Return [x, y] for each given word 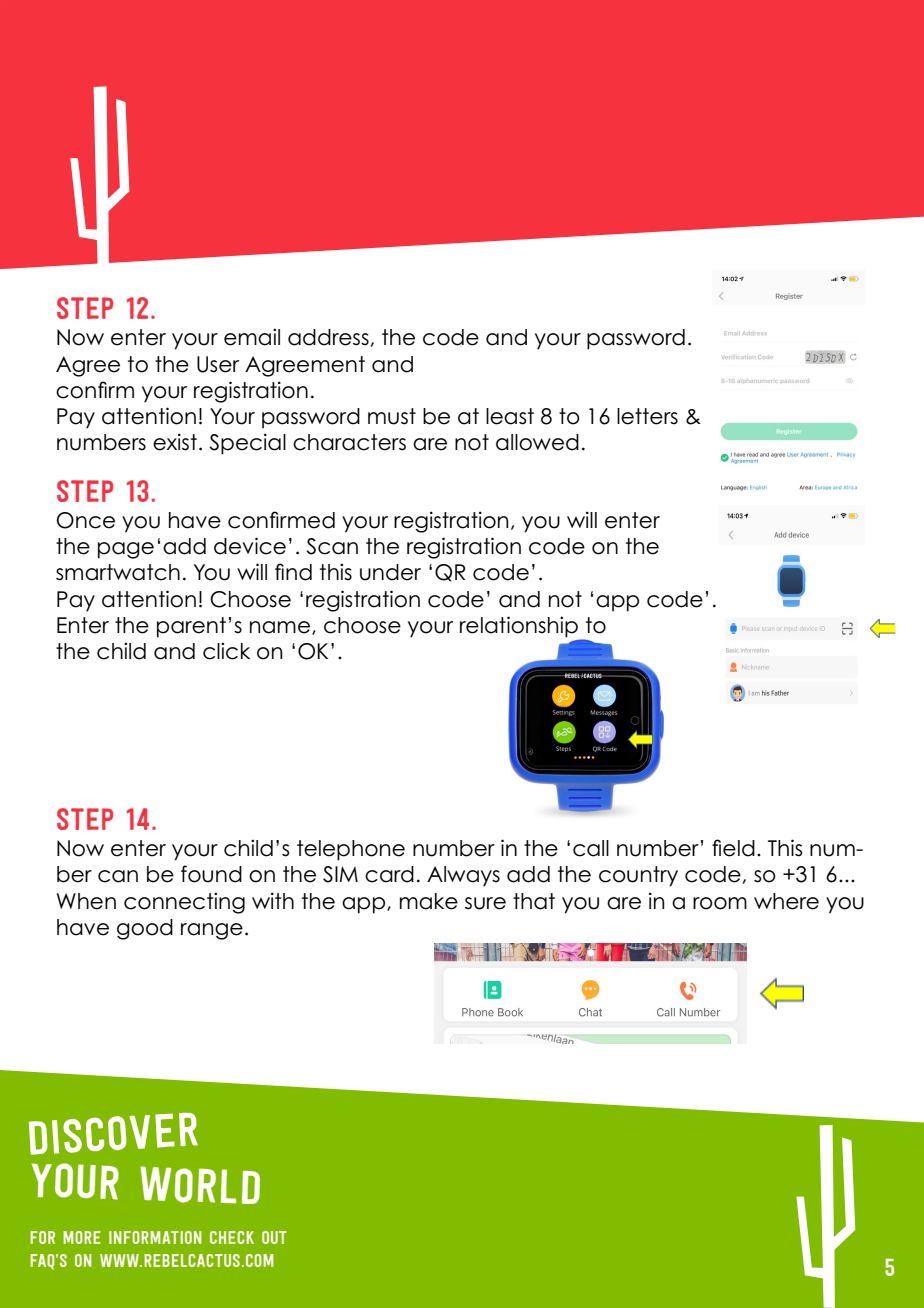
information [155, 1237]
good [145, 929]
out [274, 1237]
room [720, 903]
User [218, 364]
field [733, 848]
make [429, 901]
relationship [519, 627]
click [226, 651]
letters [647, 416]
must [392, 416]
